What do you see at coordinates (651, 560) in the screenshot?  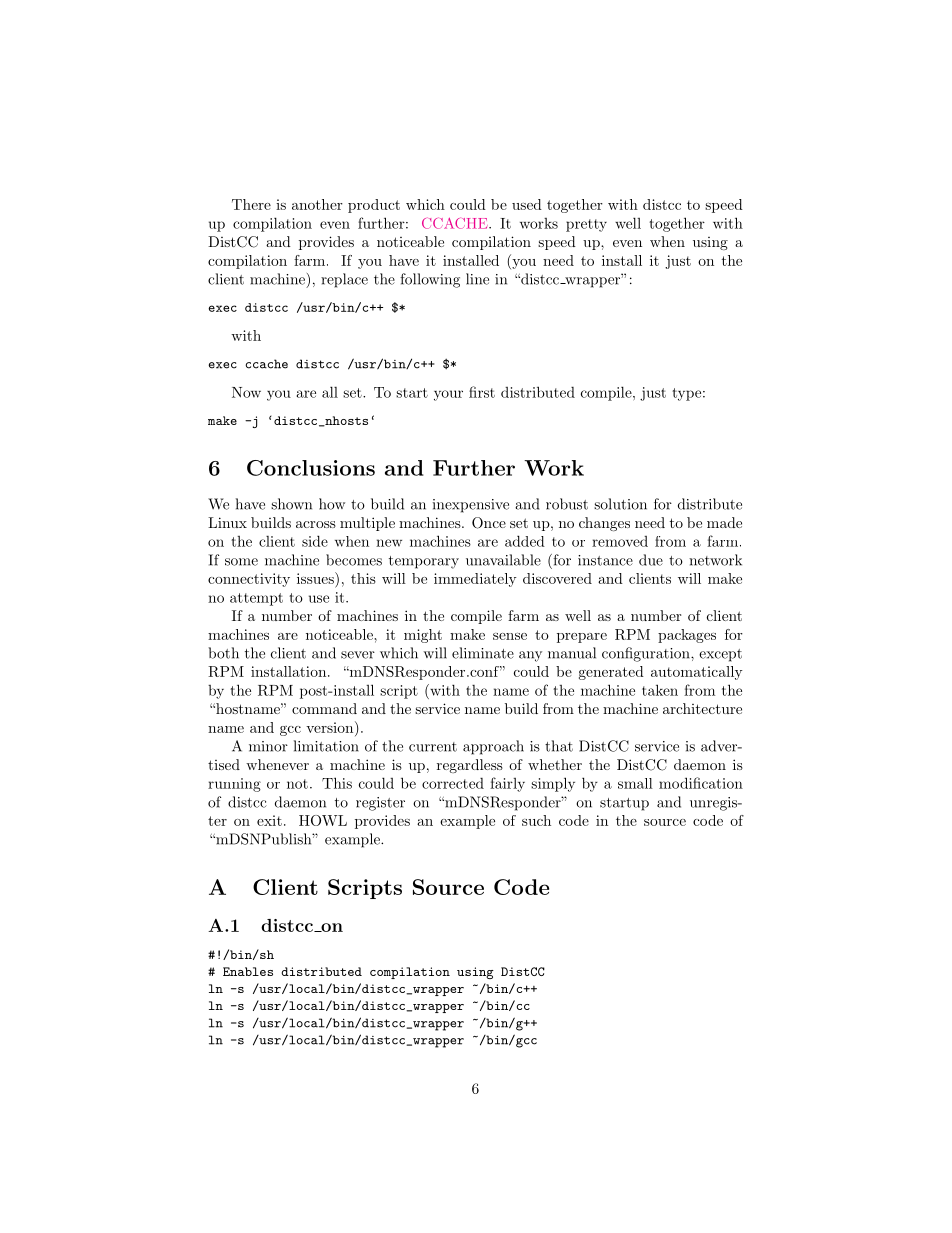 I see `due` at bounding box center [651, 560].
